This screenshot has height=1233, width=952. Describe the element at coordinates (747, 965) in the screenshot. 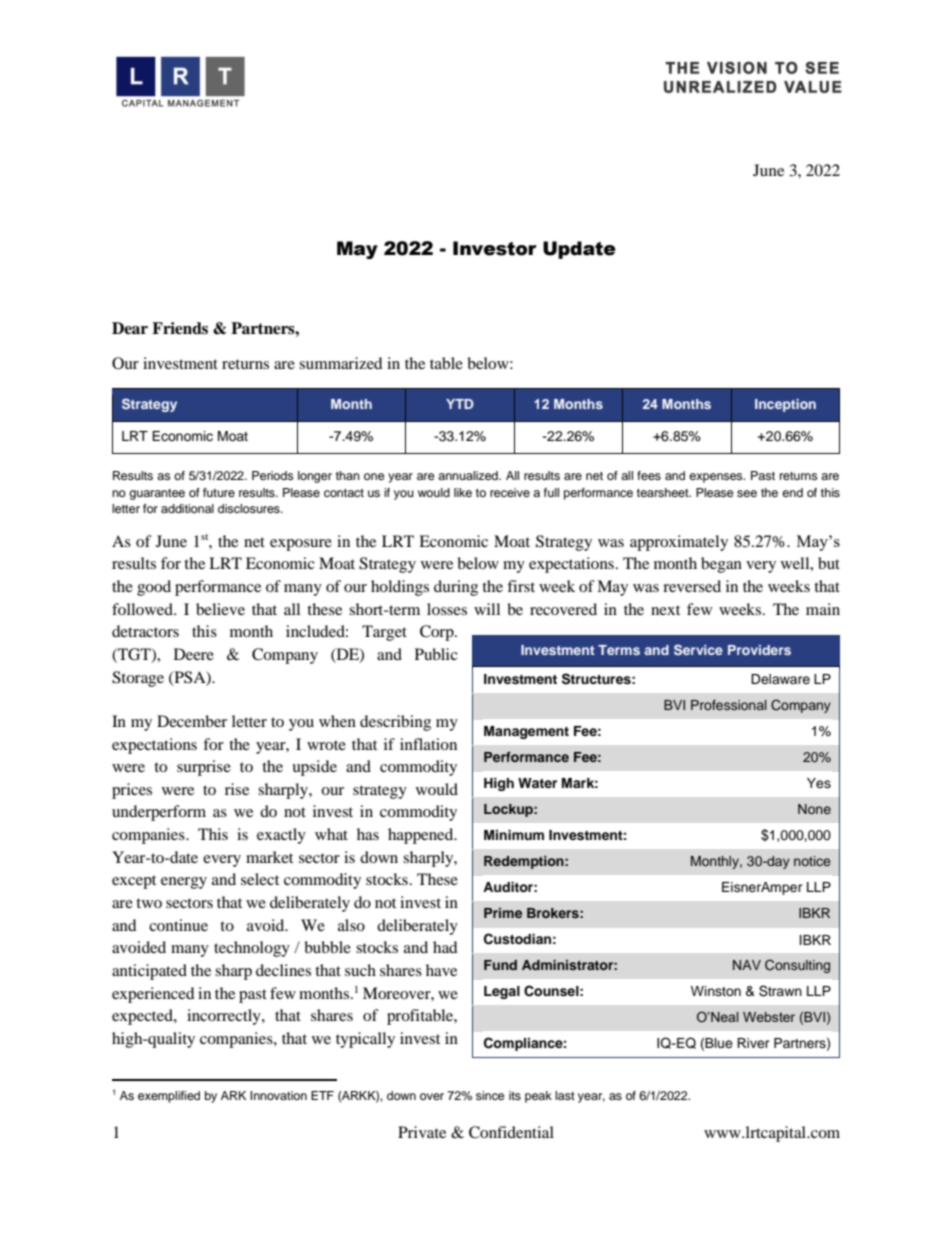

I see `NAV` at that location.
